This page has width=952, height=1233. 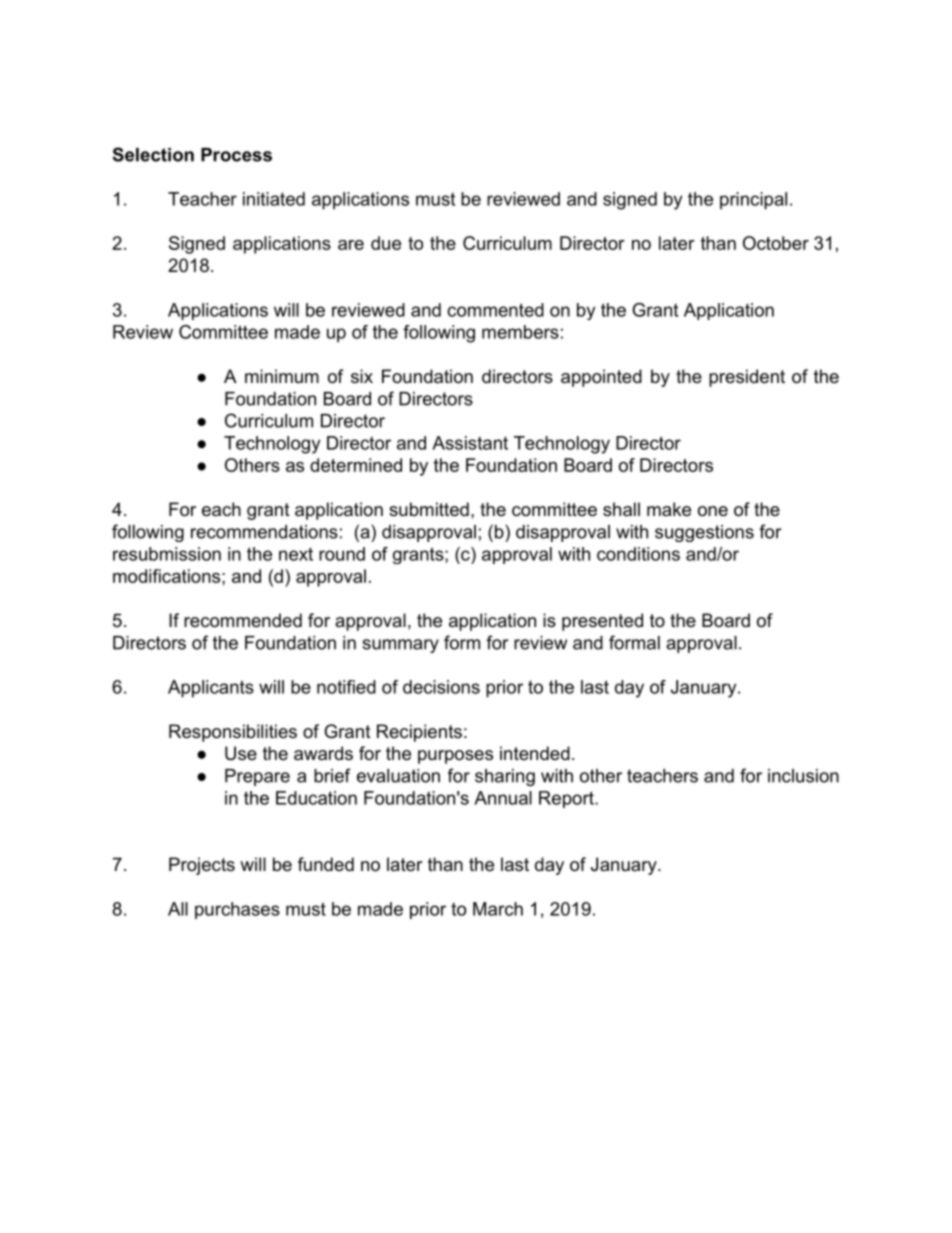 What do you see at coordinates (236, 155) in the page?
I see `Process` at bounding box center [236, 155].
